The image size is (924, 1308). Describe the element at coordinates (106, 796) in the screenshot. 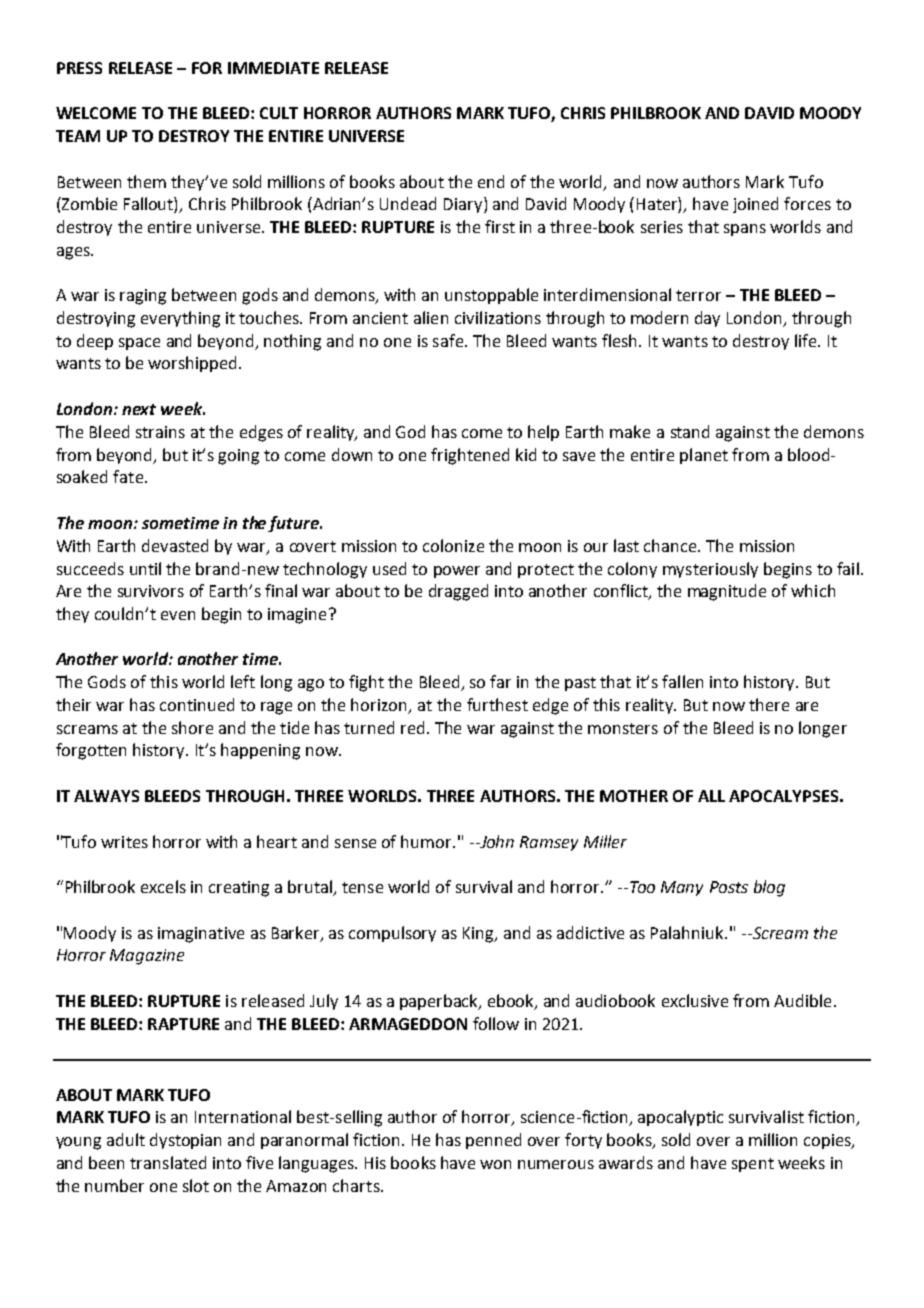

I see `ALWAYS` at that location.
